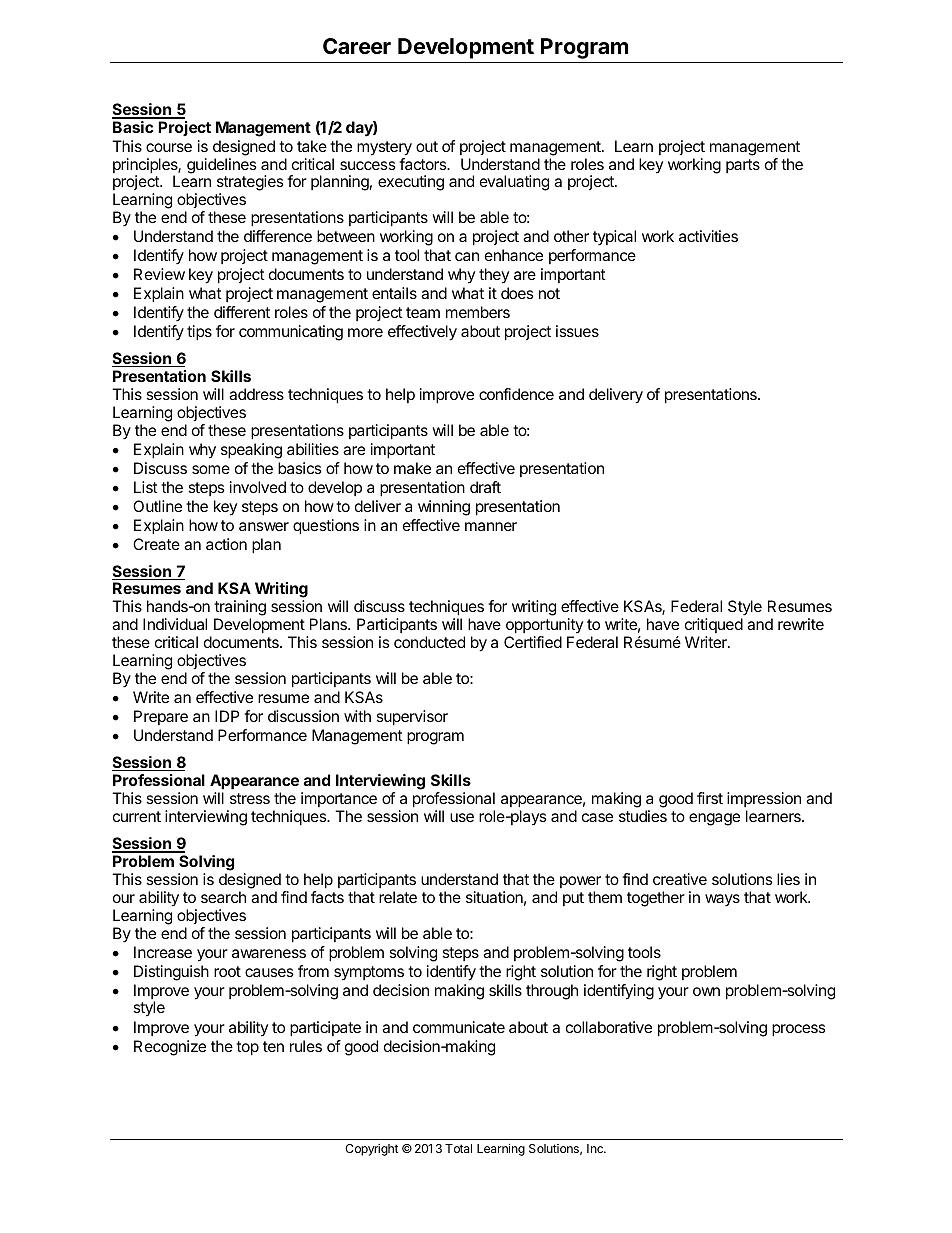 This screenshot has width=952, height=1233. I want to click on parts, so click(743, 166).
